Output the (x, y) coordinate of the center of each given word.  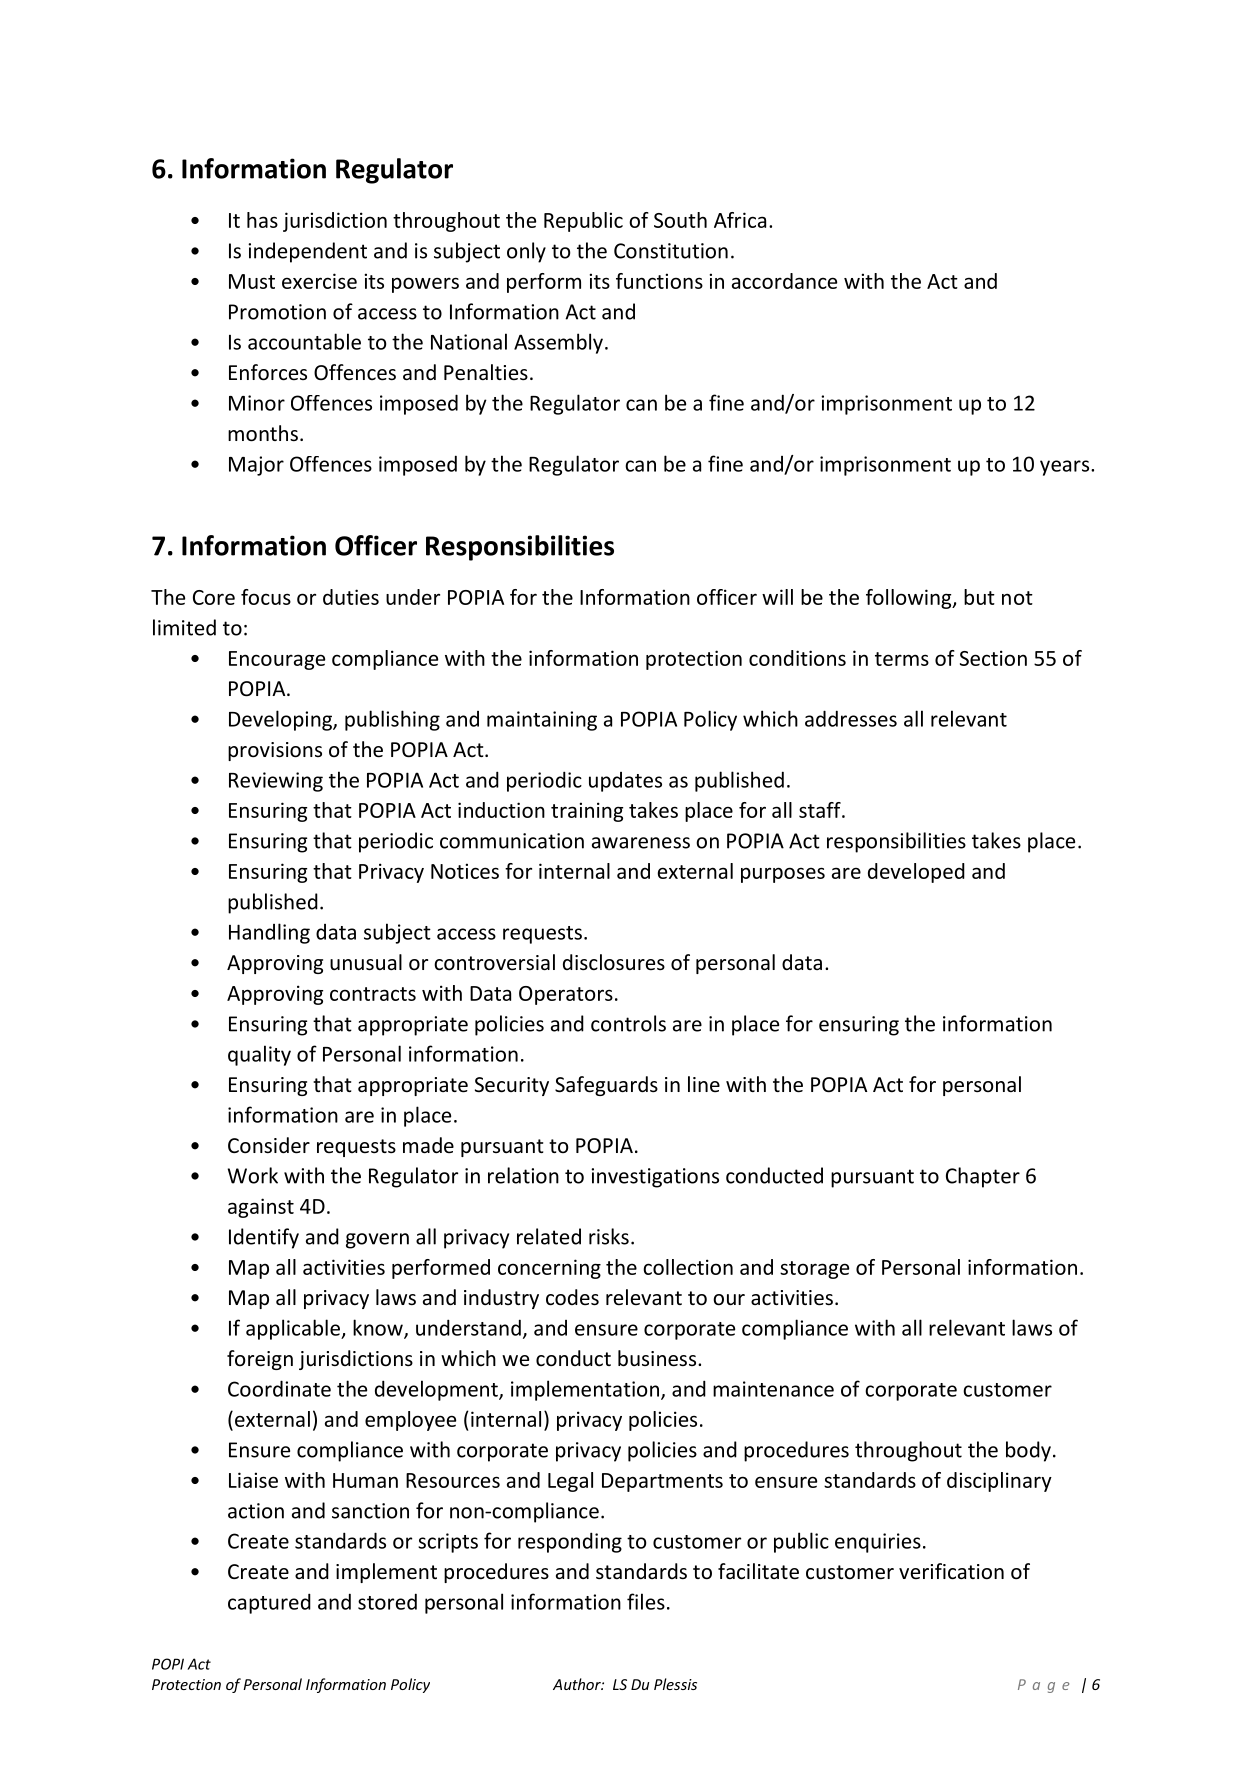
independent (307, 252)
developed (916, 873)
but (979, 597)
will (777, 597)
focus (266, 597)
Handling (269, 933)
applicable (294, 1329)
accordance (784, 281)
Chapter (983, 1177)
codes (572, 1297)
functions (659, 281)
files (646, 1601)
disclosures (614, 962)
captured (269, 1603)
